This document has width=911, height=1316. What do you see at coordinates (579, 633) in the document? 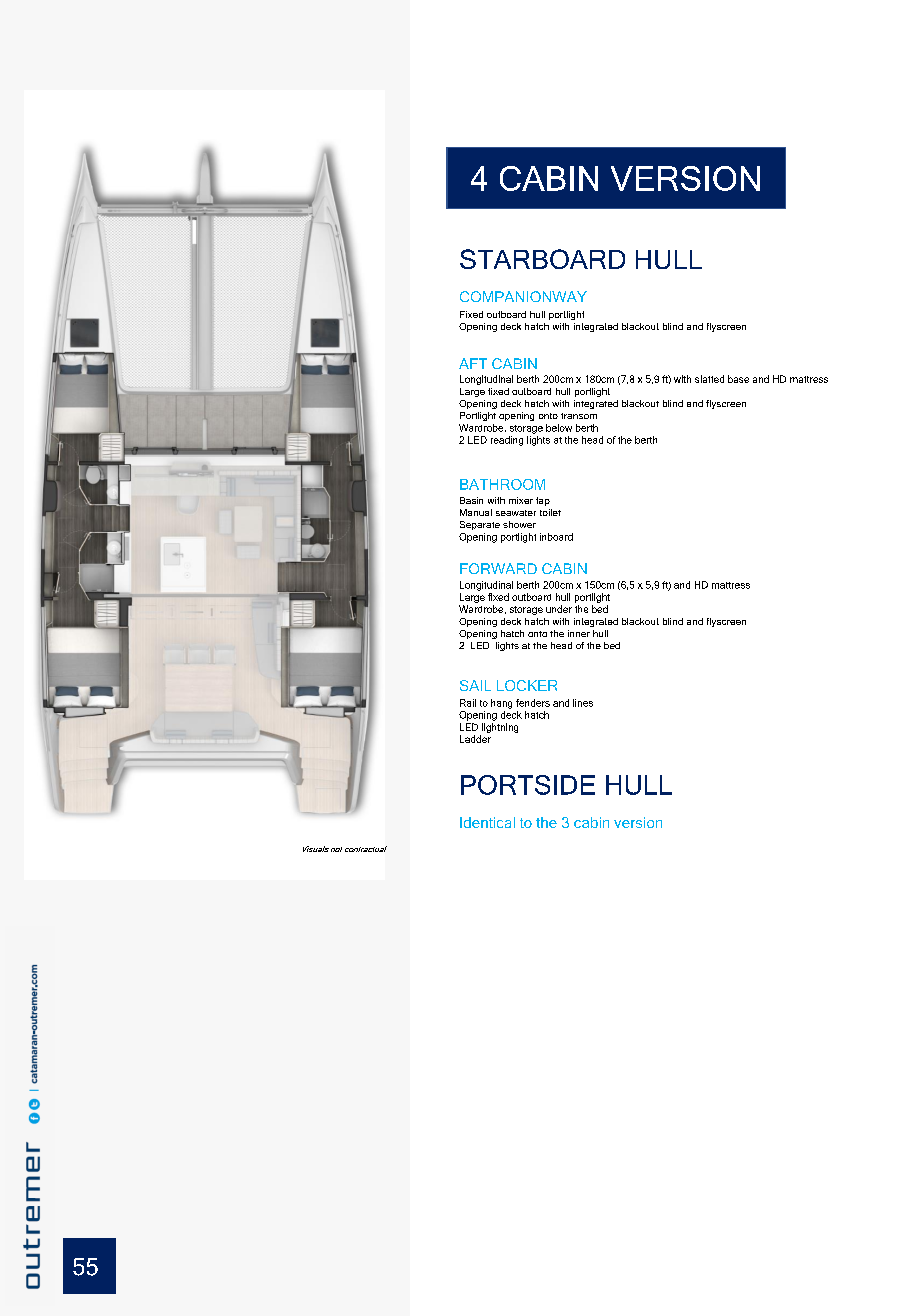
I see `inner` at bounding box center [579, 633].
